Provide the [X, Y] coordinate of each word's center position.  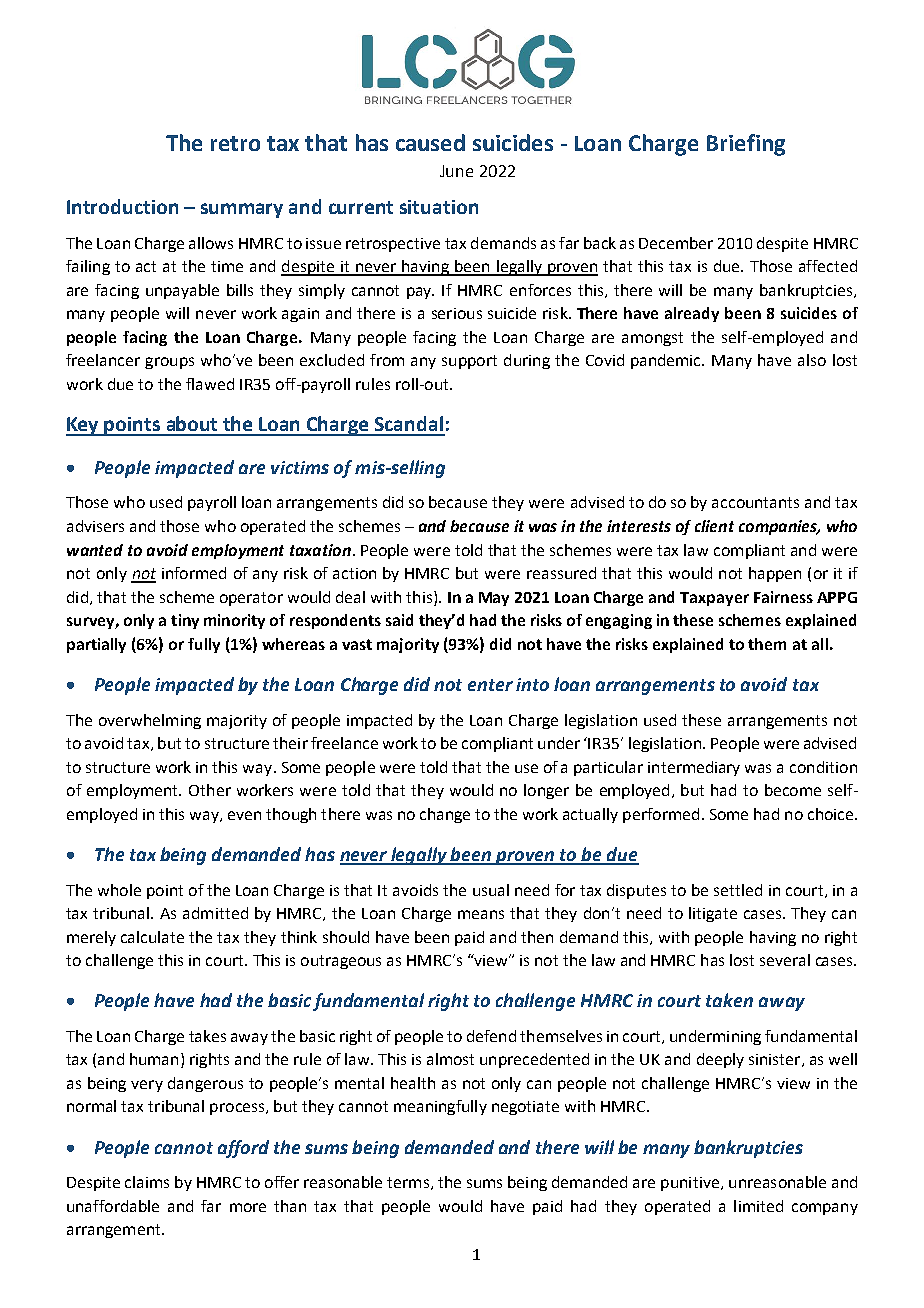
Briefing [746, 145]
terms [408, 1182]
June [456, 171]
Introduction [122, 206]
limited [758, 1206]
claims [147, 1182]
